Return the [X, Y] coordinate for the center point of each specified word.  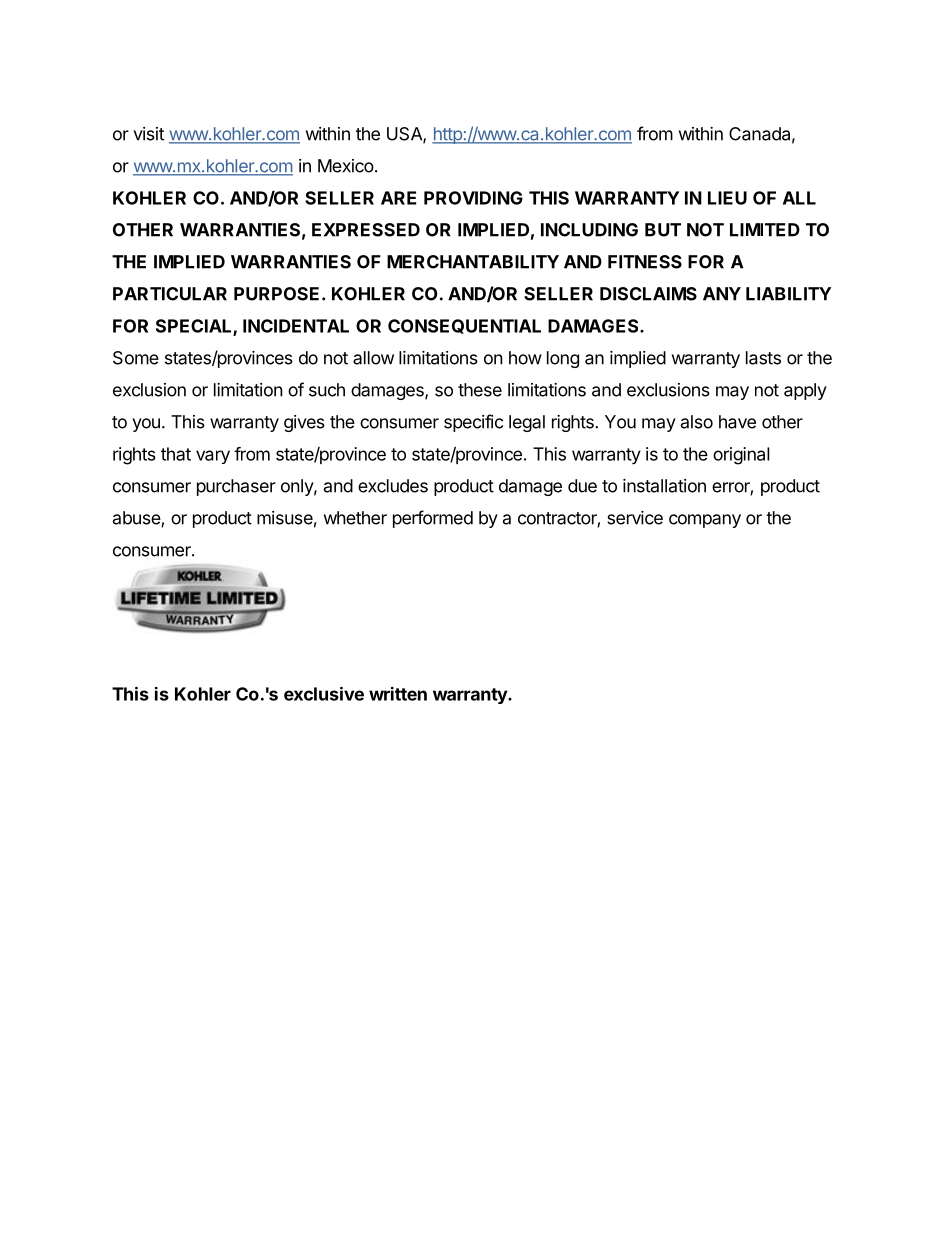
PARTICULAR [170, 294]
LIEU [727, 198]
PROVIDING [473, 198]
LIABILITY [788, 294]
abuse [137, 519]
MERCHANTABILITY [473, 262]
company [705, 521]
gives [304, 423]
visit [148, 134]
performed [433, 519]
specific [473, 423]
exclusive [324, 694]
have [737, 422]
